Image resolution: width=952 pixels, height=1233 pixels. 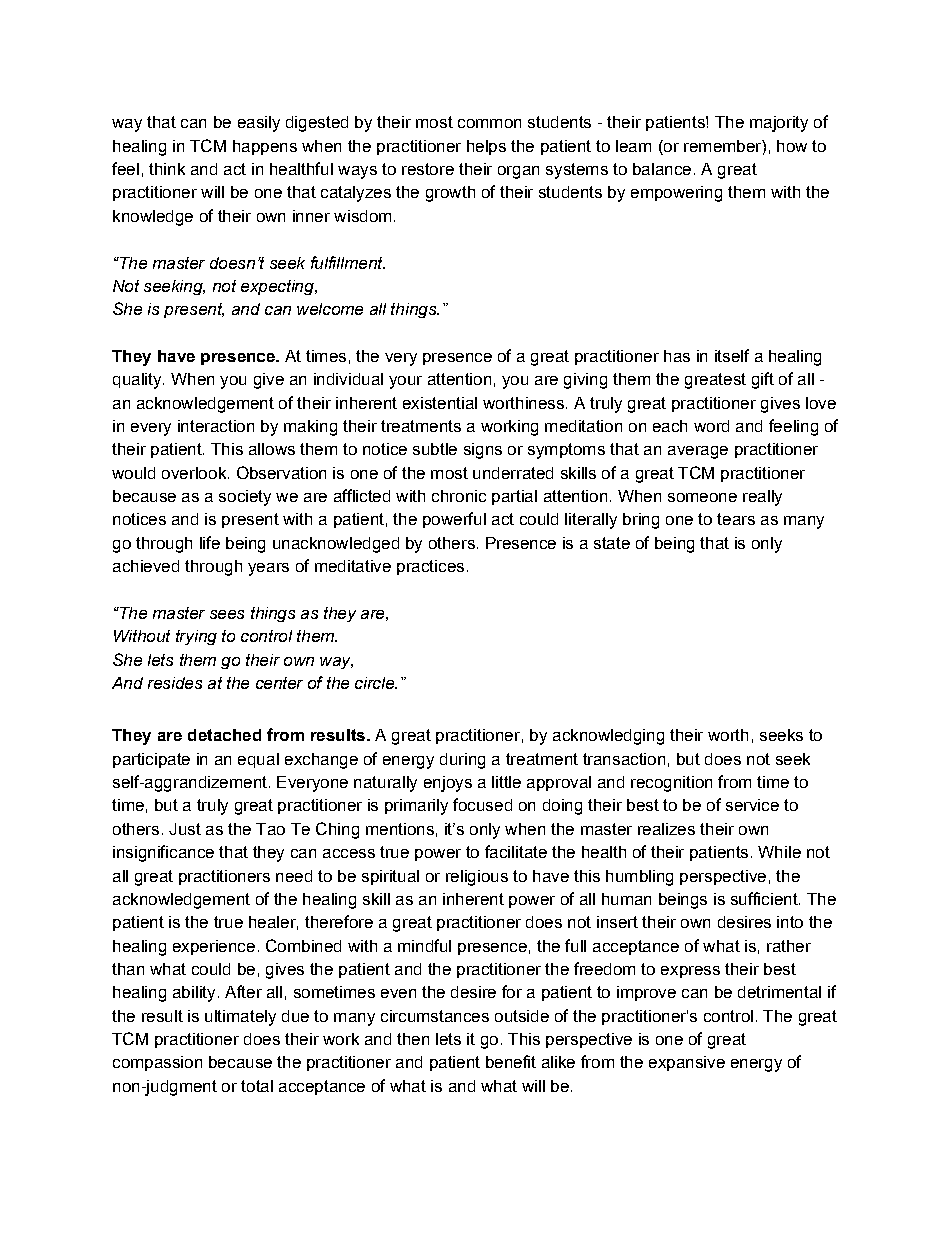 I want to click on sees, so click(x=227, y=614).
